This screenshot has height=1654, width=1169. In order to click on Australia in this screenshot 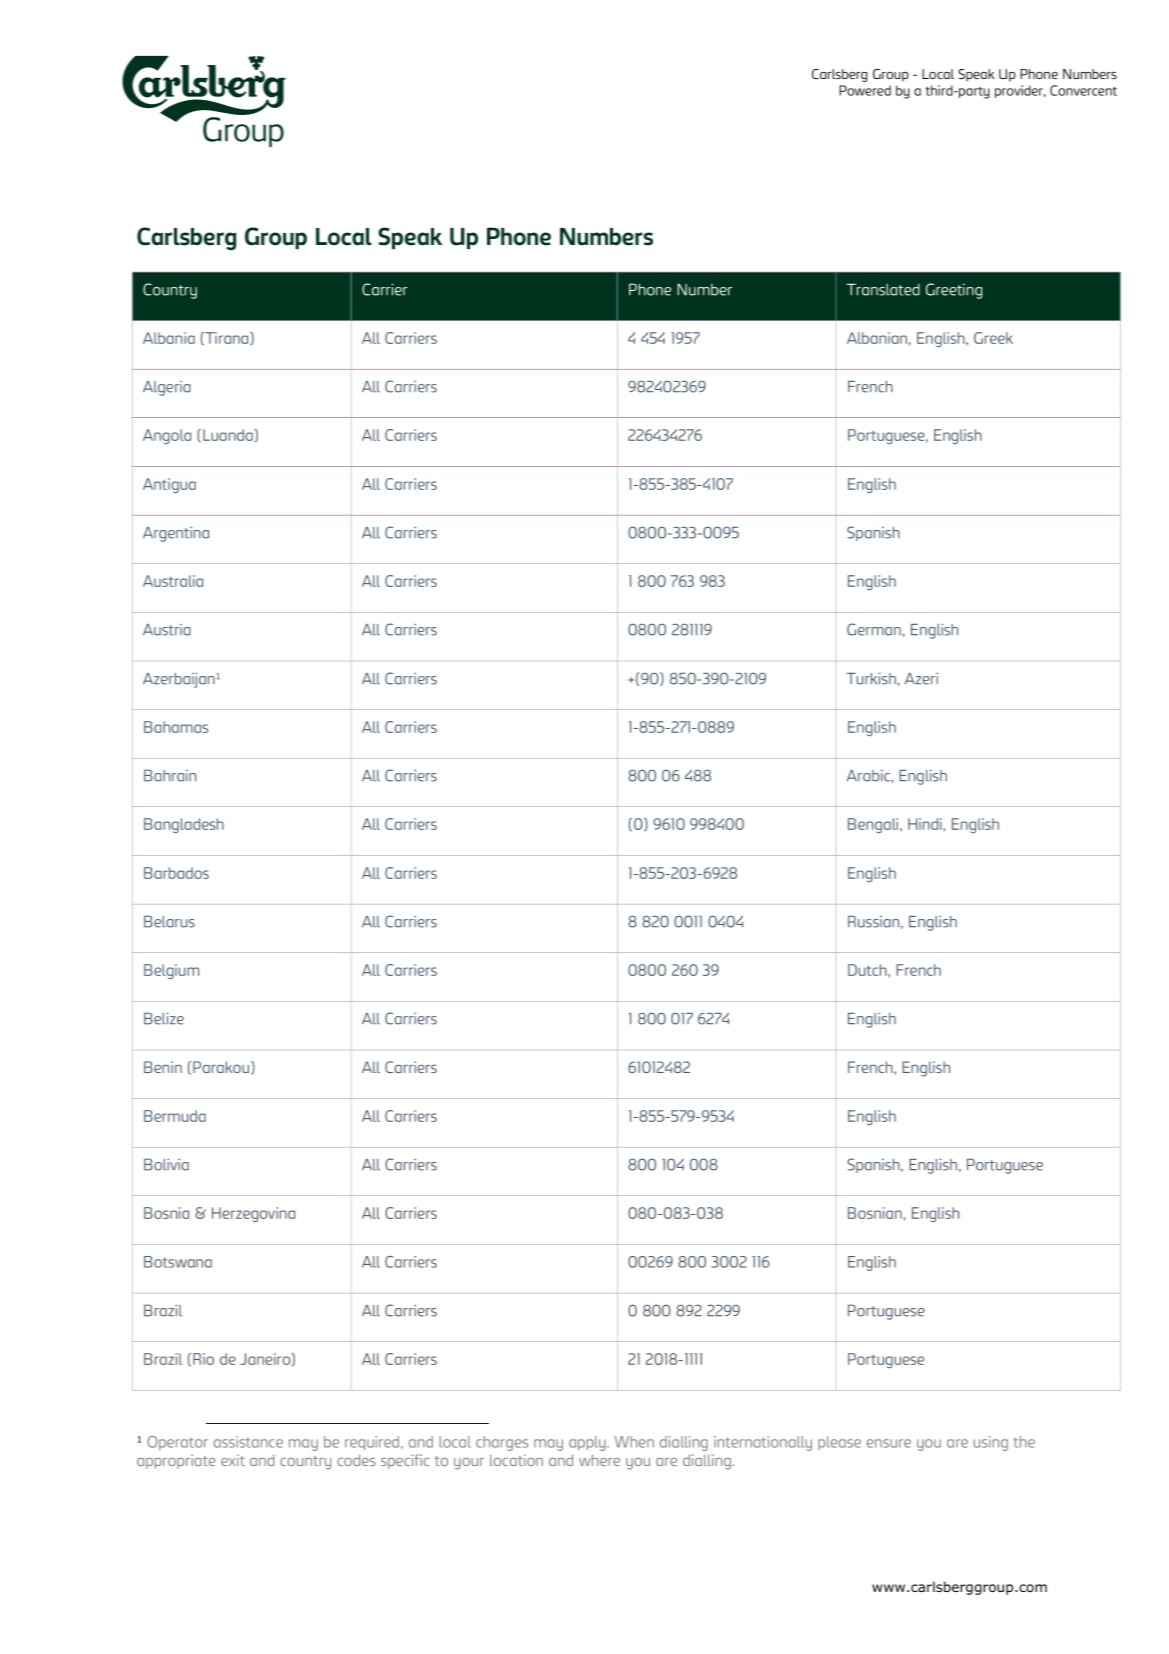, I will do `click(173, 581)`.
